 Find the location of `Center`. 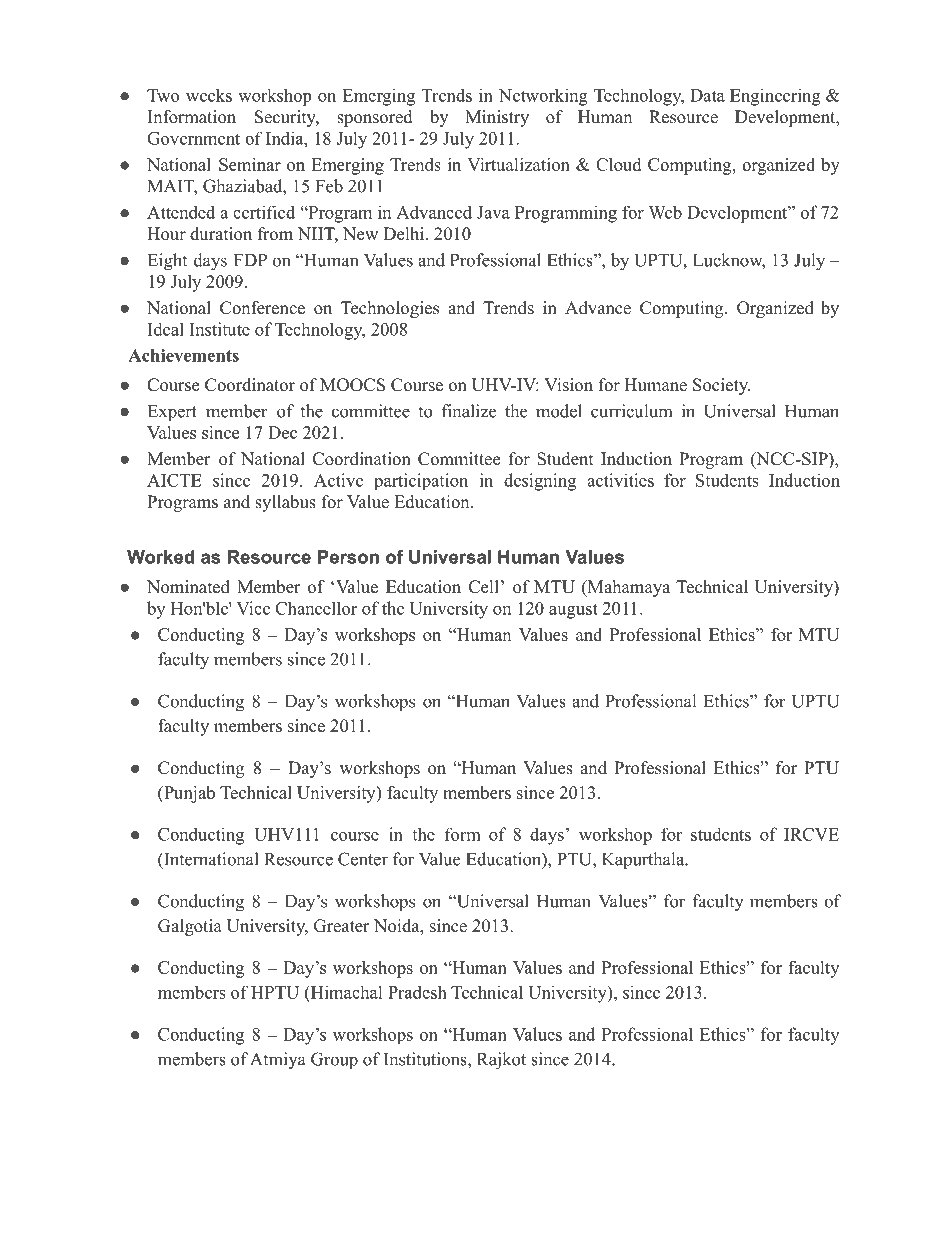

Center is located at coordinates (363, 859).
